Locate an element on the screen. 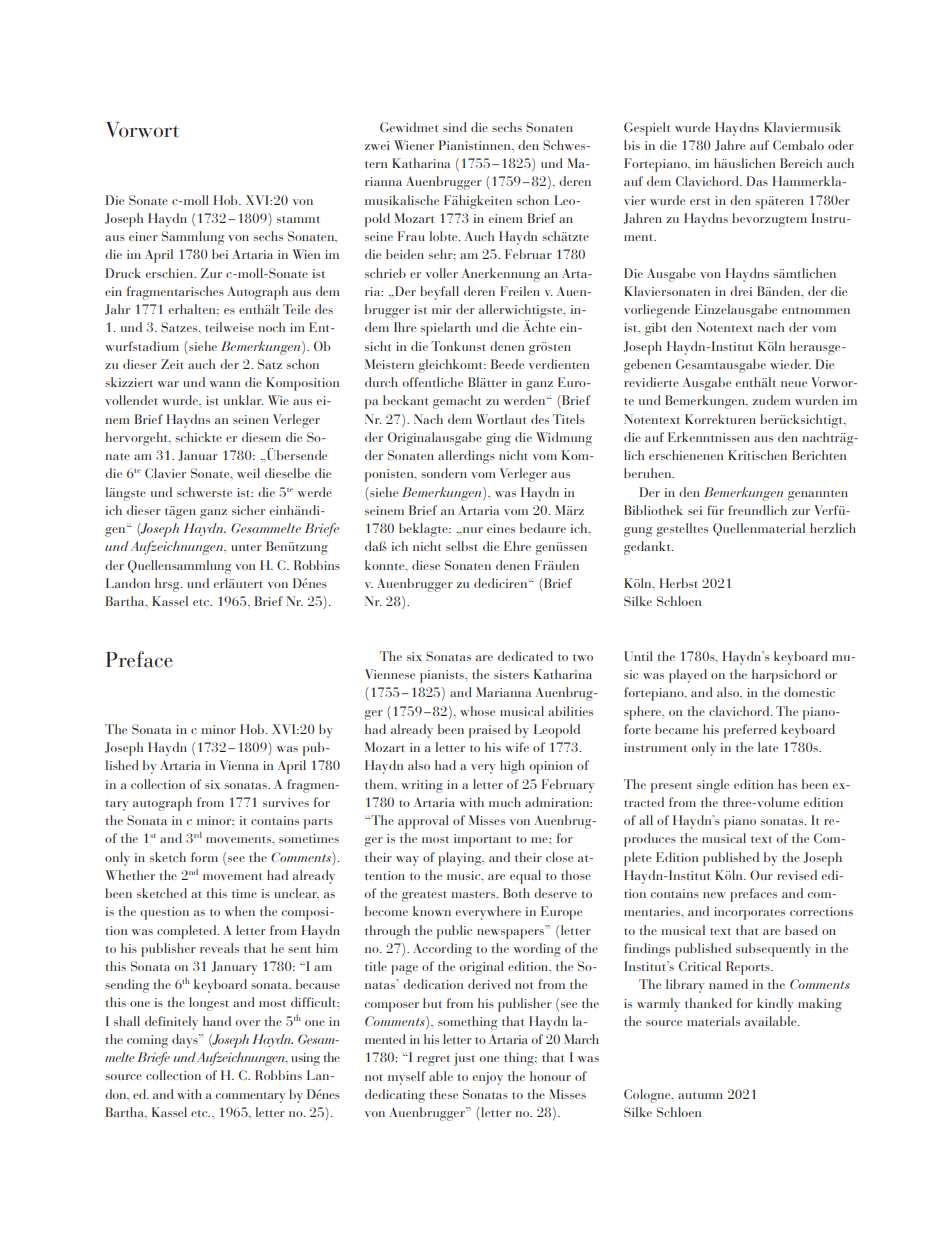 This screenshot has height=1257, width=952. days is located at coordinates (186, 1041).
